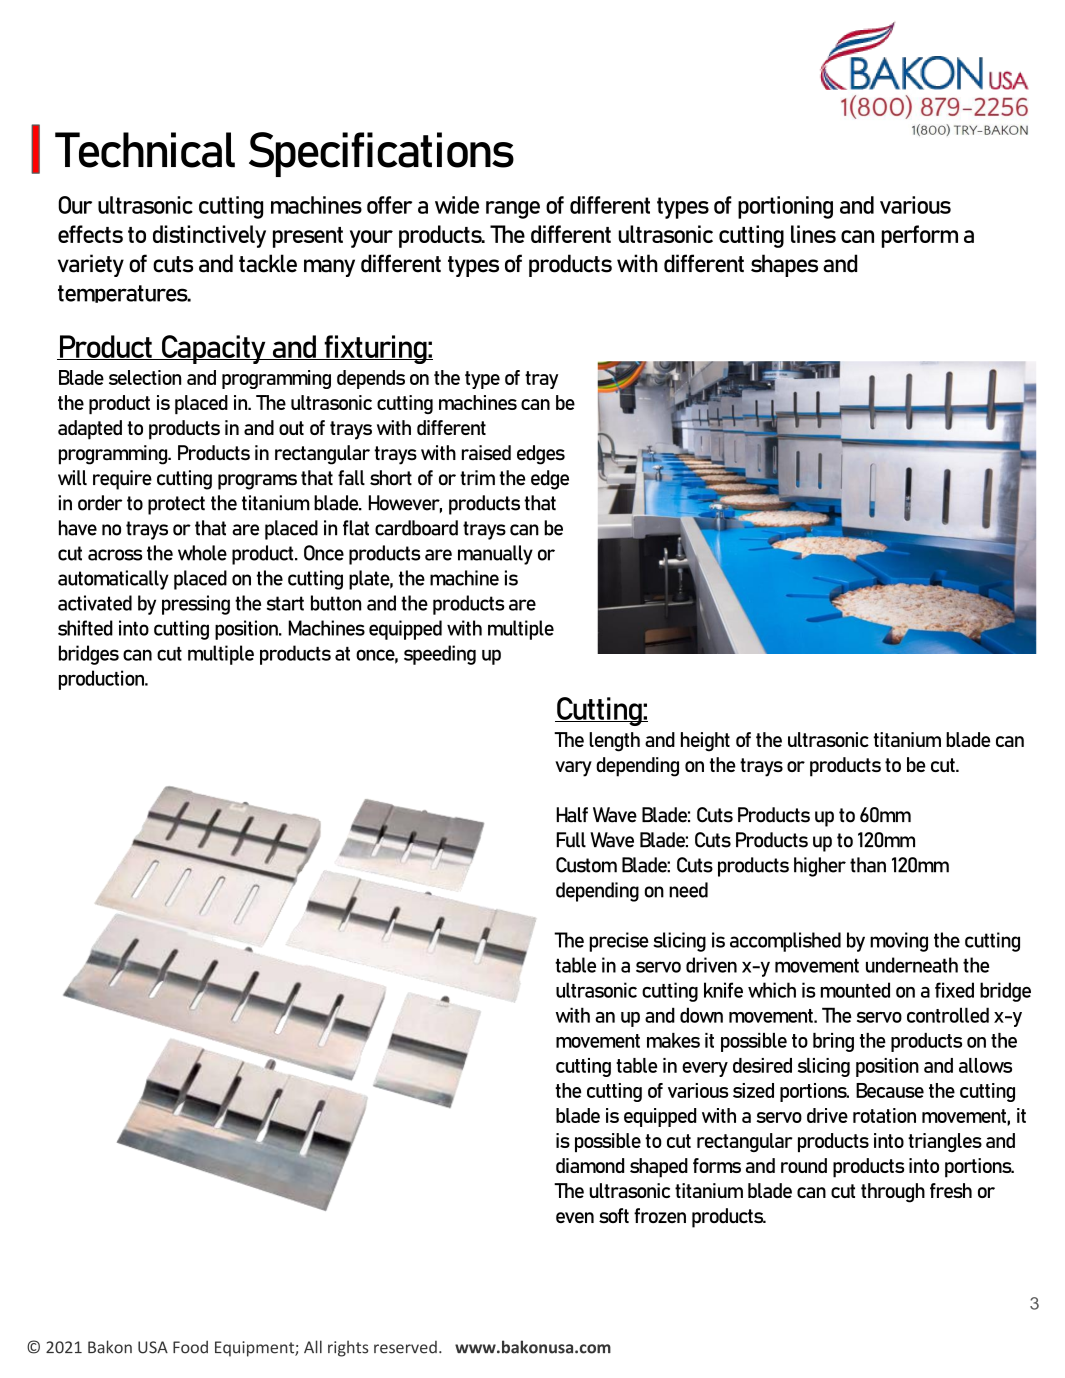 The height and width of the image is (1378, 1065). I want to click on height, so click(705, 742).
